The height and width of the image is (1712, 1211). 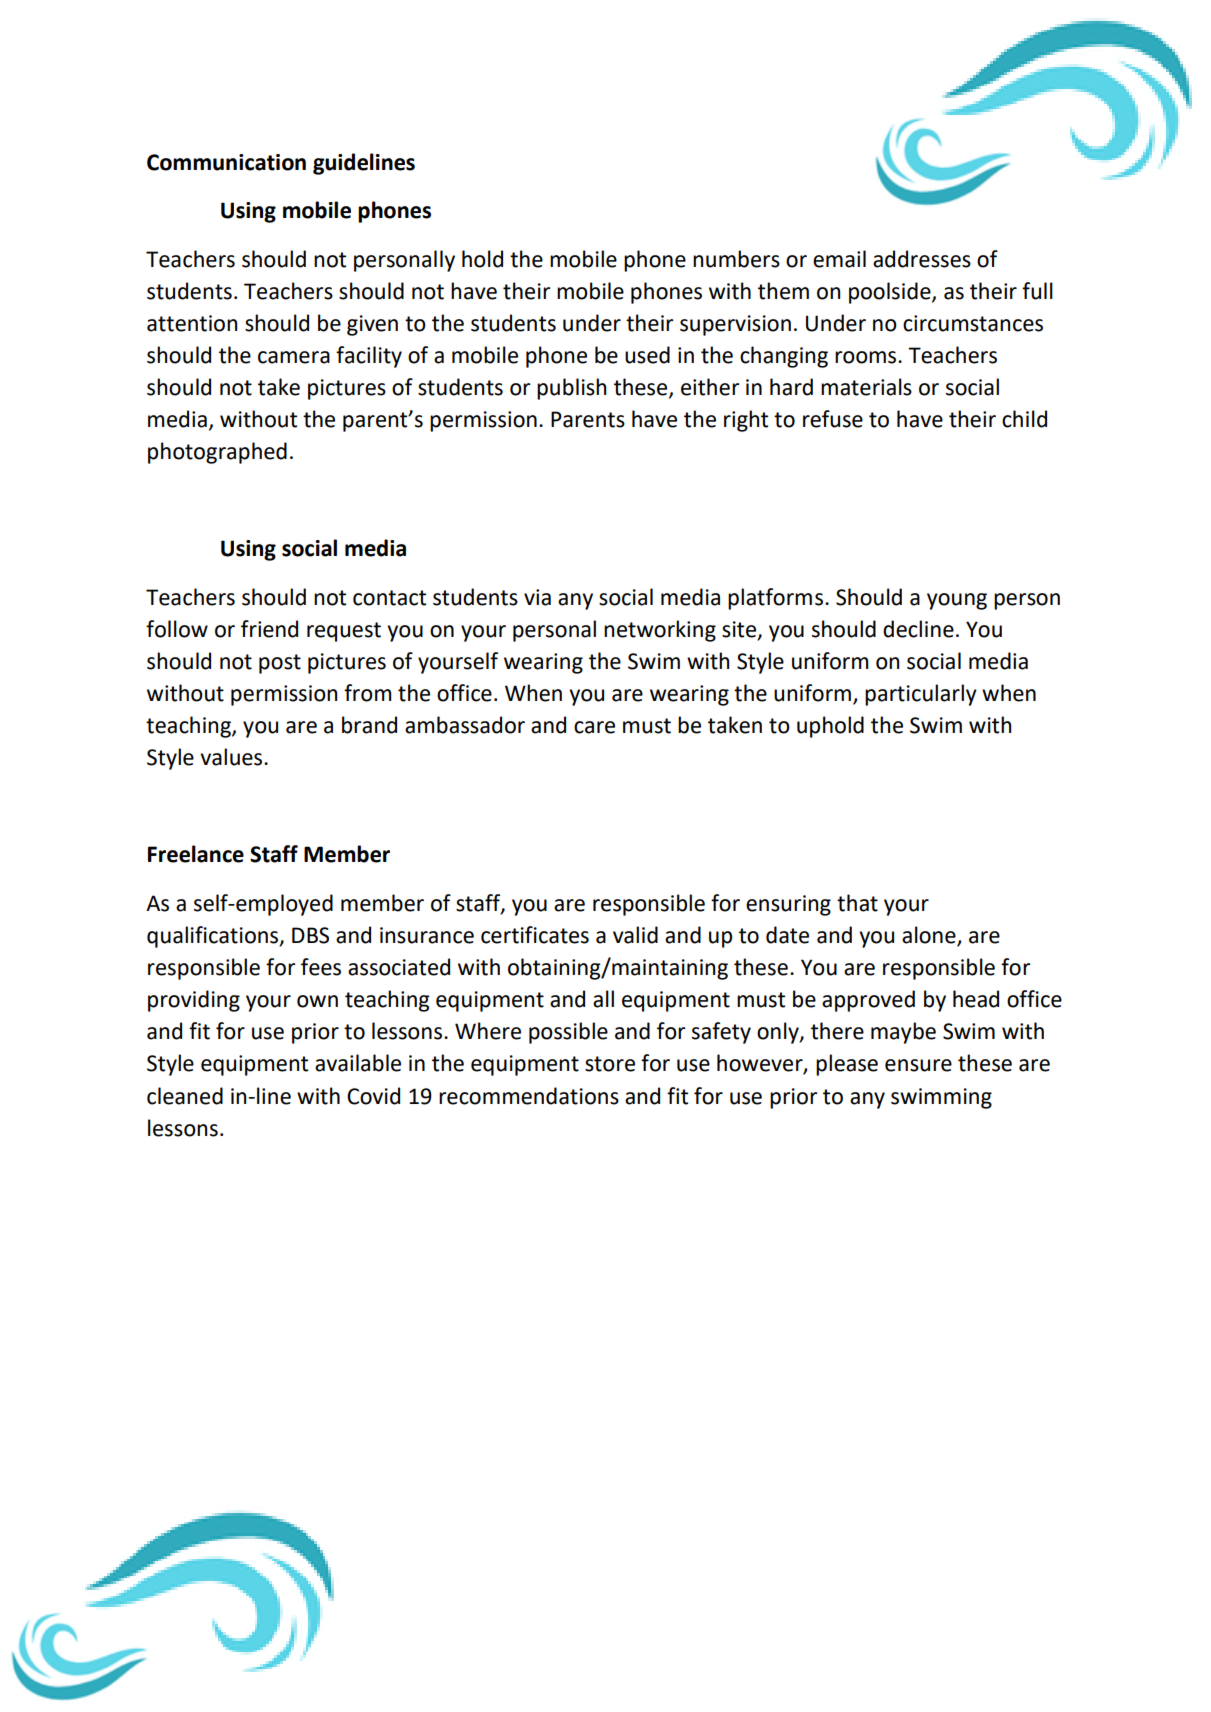 What do you see at coordinates (736, 259) in the image?
I see `numbers` at bounding box center [736, 259].
